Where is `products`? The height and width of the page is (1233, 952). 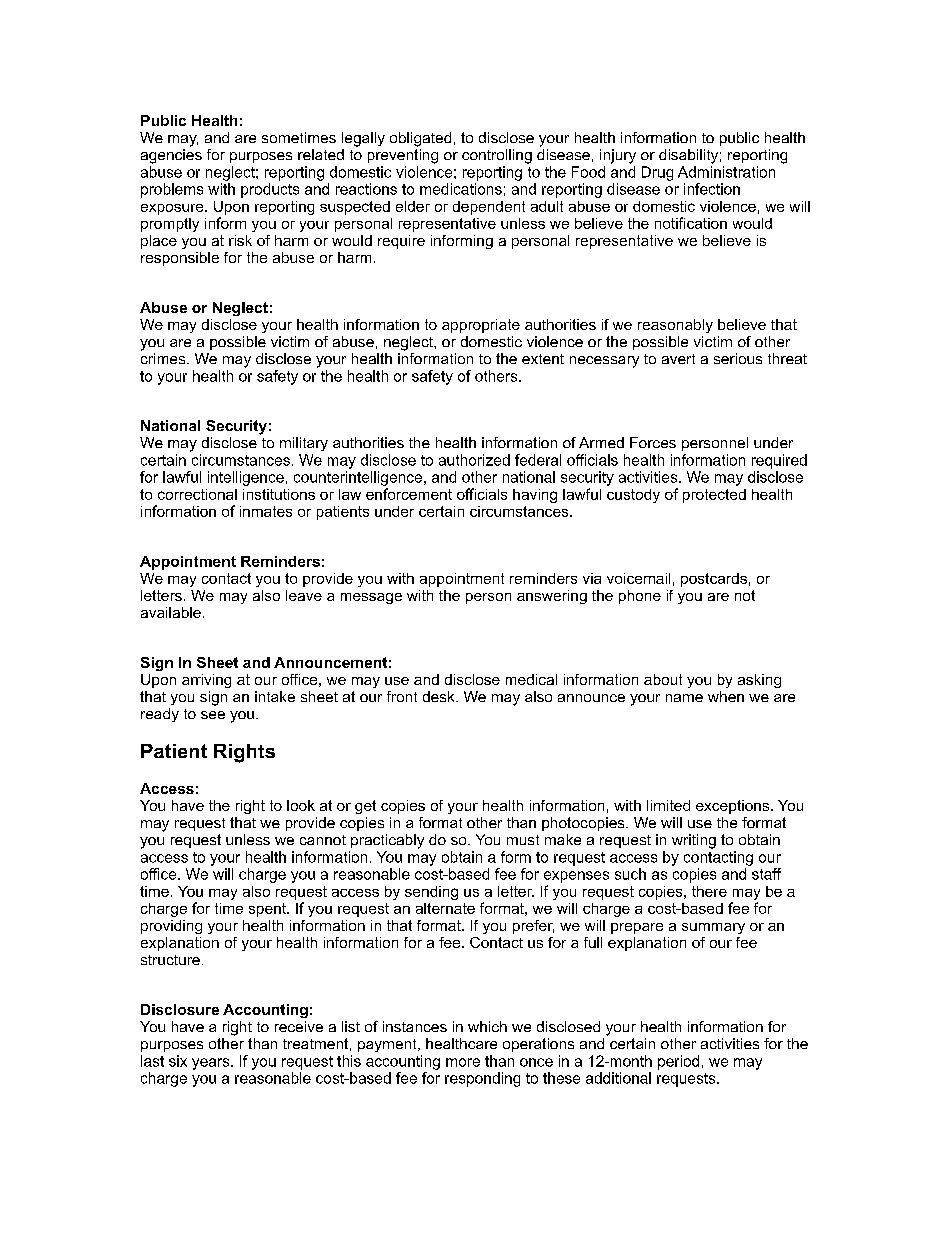
products is located at coordinates (270, 190).
